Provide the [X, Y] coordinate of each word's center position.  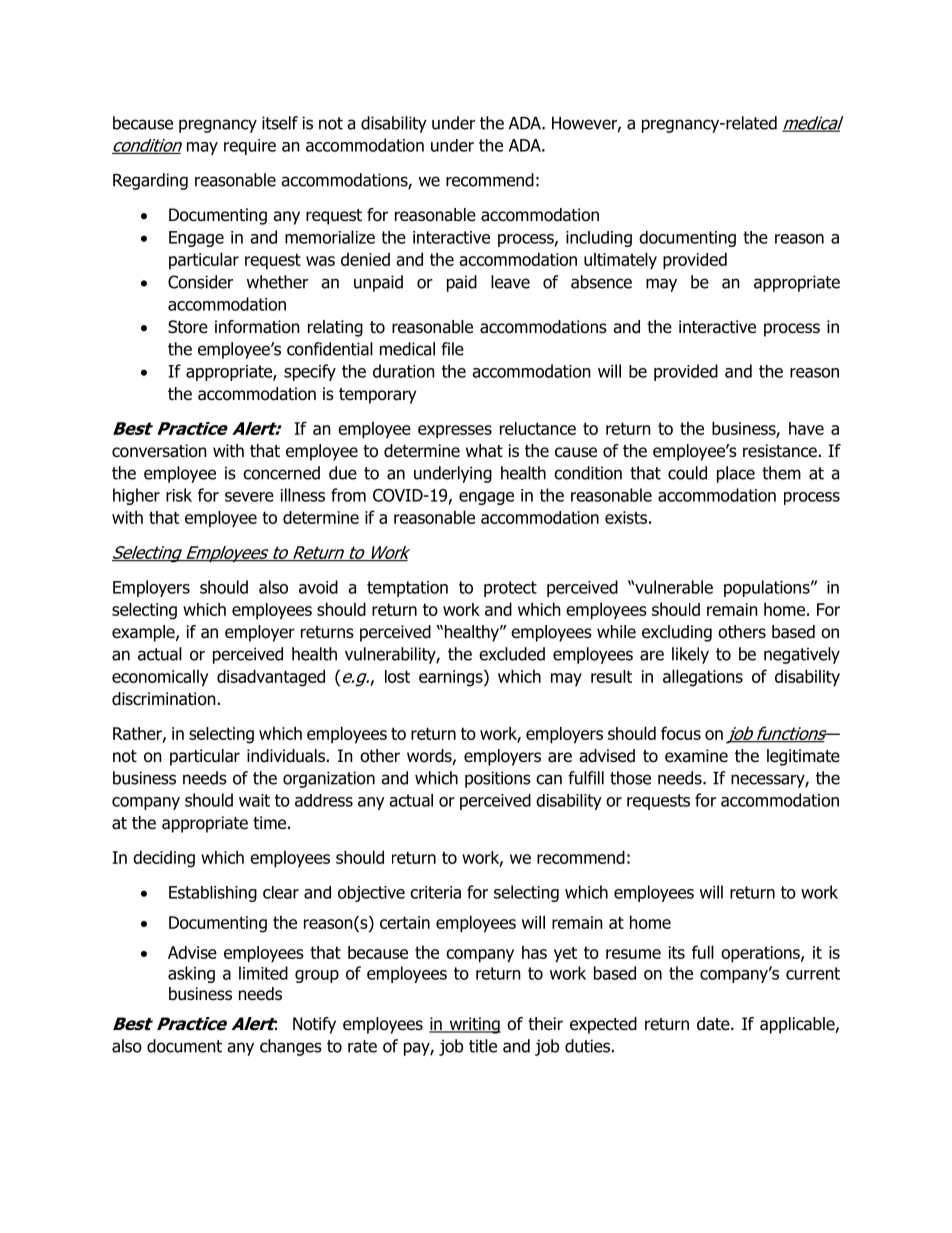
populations [768, 588]
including [599, 239]
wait [254, 800]
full [703, 952]
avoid [318, 587]
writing [474, 1025]
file [452, 349]
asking [191, 974]
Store [188, 327]
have [806, 428]
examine [696, 756]
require [250, 147]
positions [498, 779]
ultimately [620, 260]
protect [510, 589]
